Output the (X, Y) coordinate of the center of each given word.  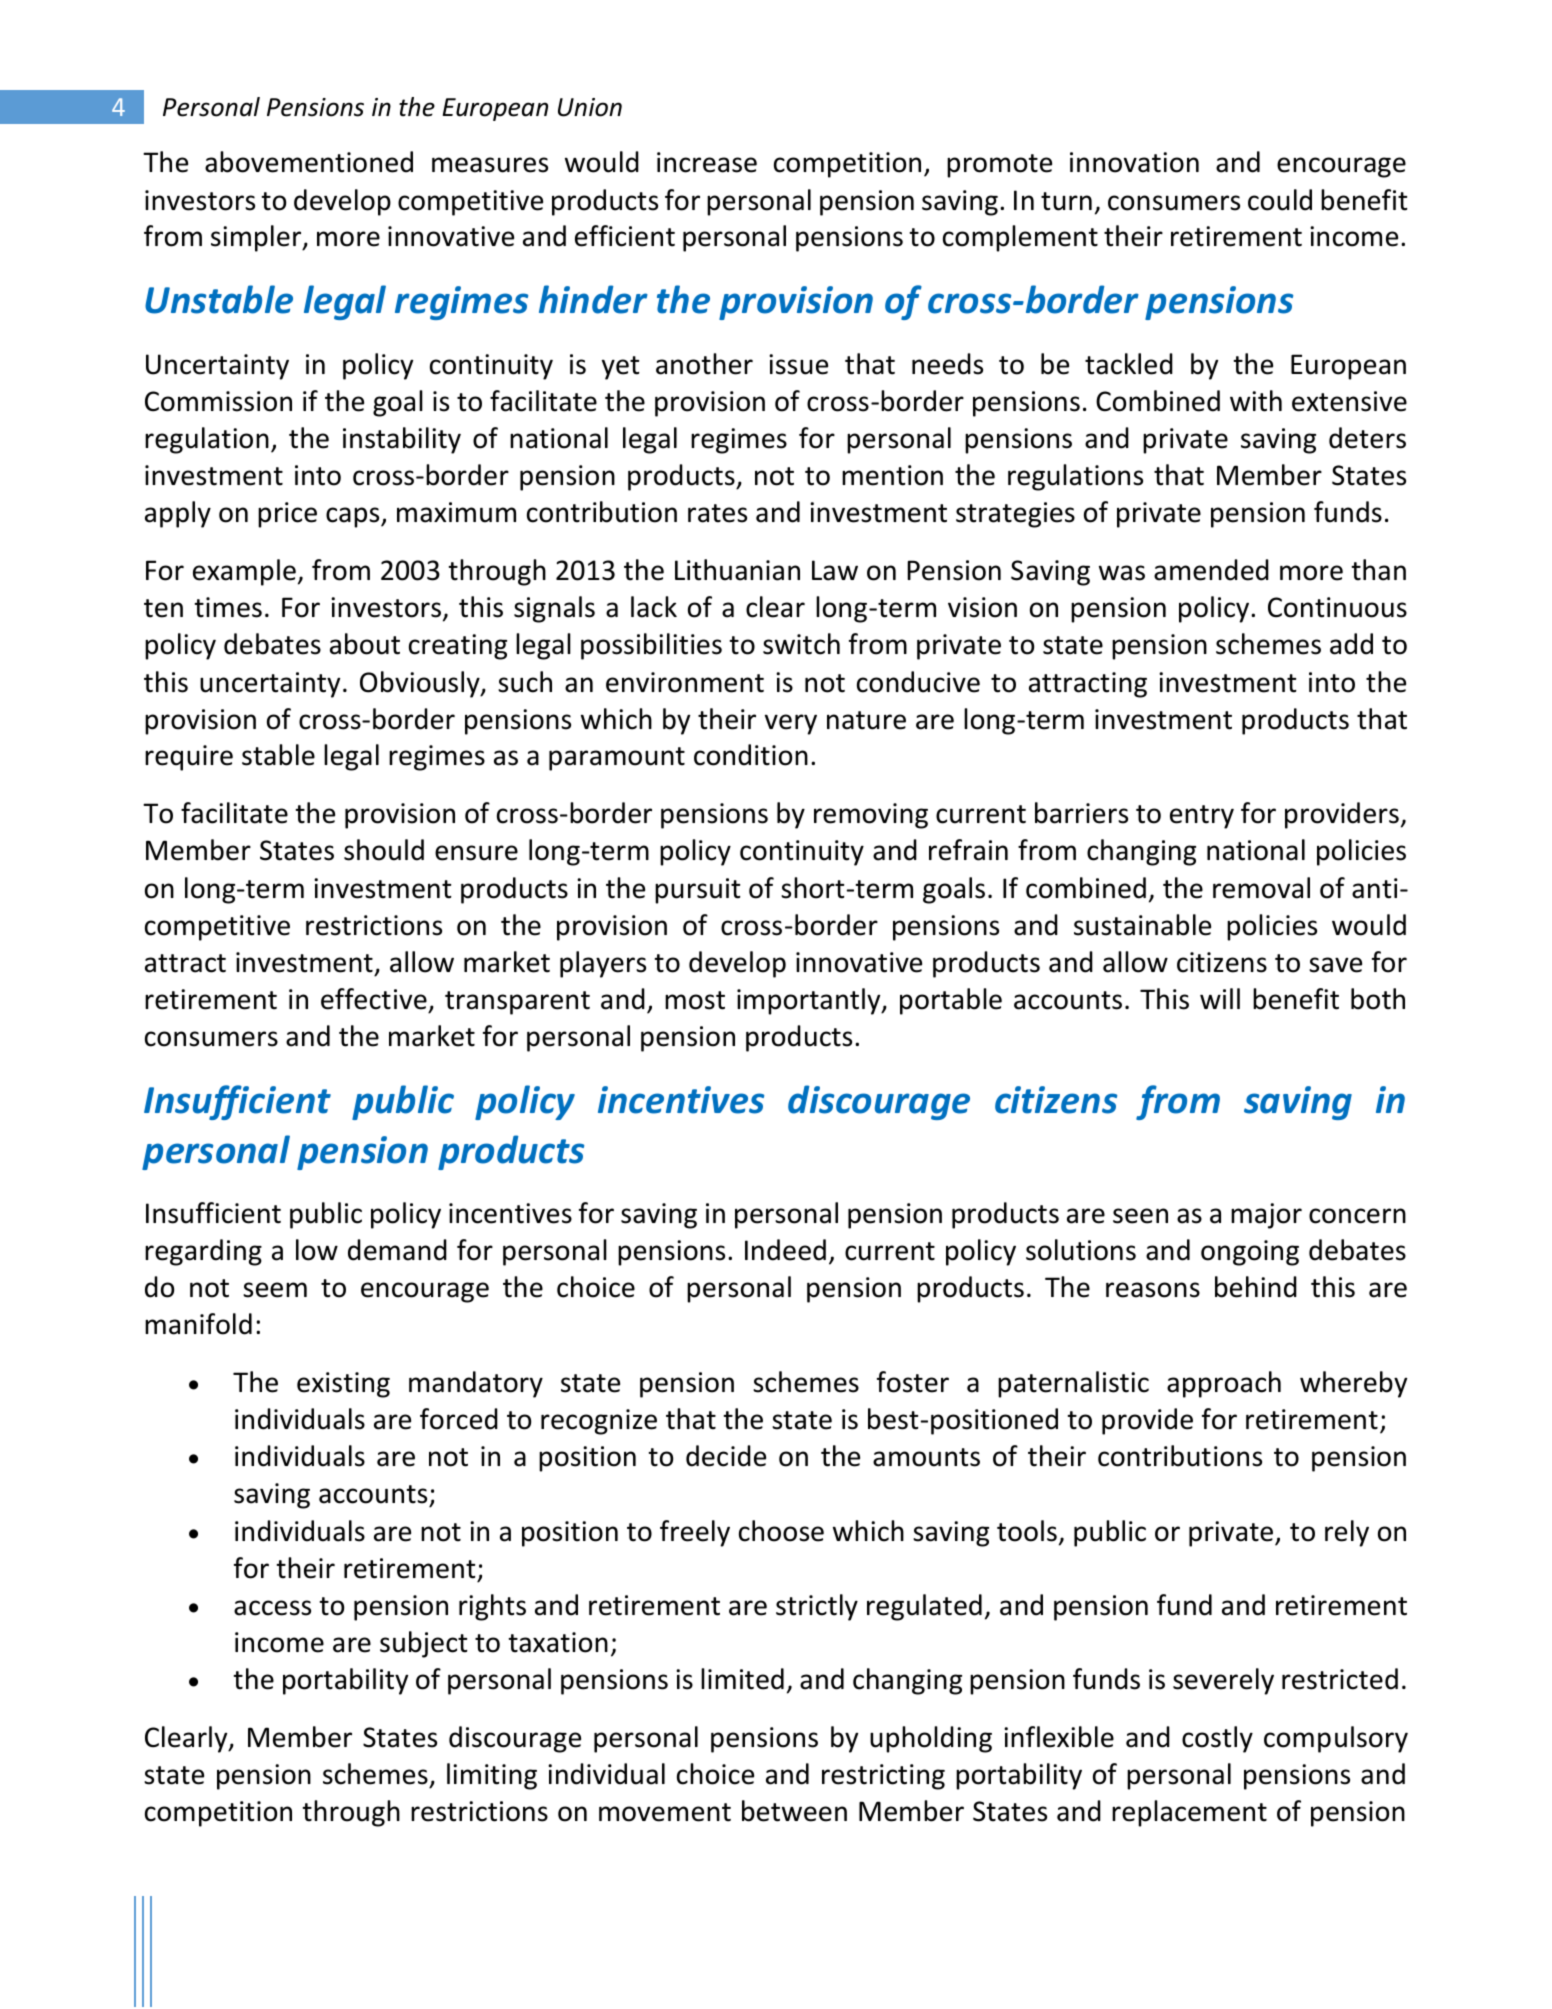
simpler (257, 238)
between (794, 1811)
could (1280, 200)
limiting (492, 1776)
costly (1217, 1739)
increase (707, 162)
